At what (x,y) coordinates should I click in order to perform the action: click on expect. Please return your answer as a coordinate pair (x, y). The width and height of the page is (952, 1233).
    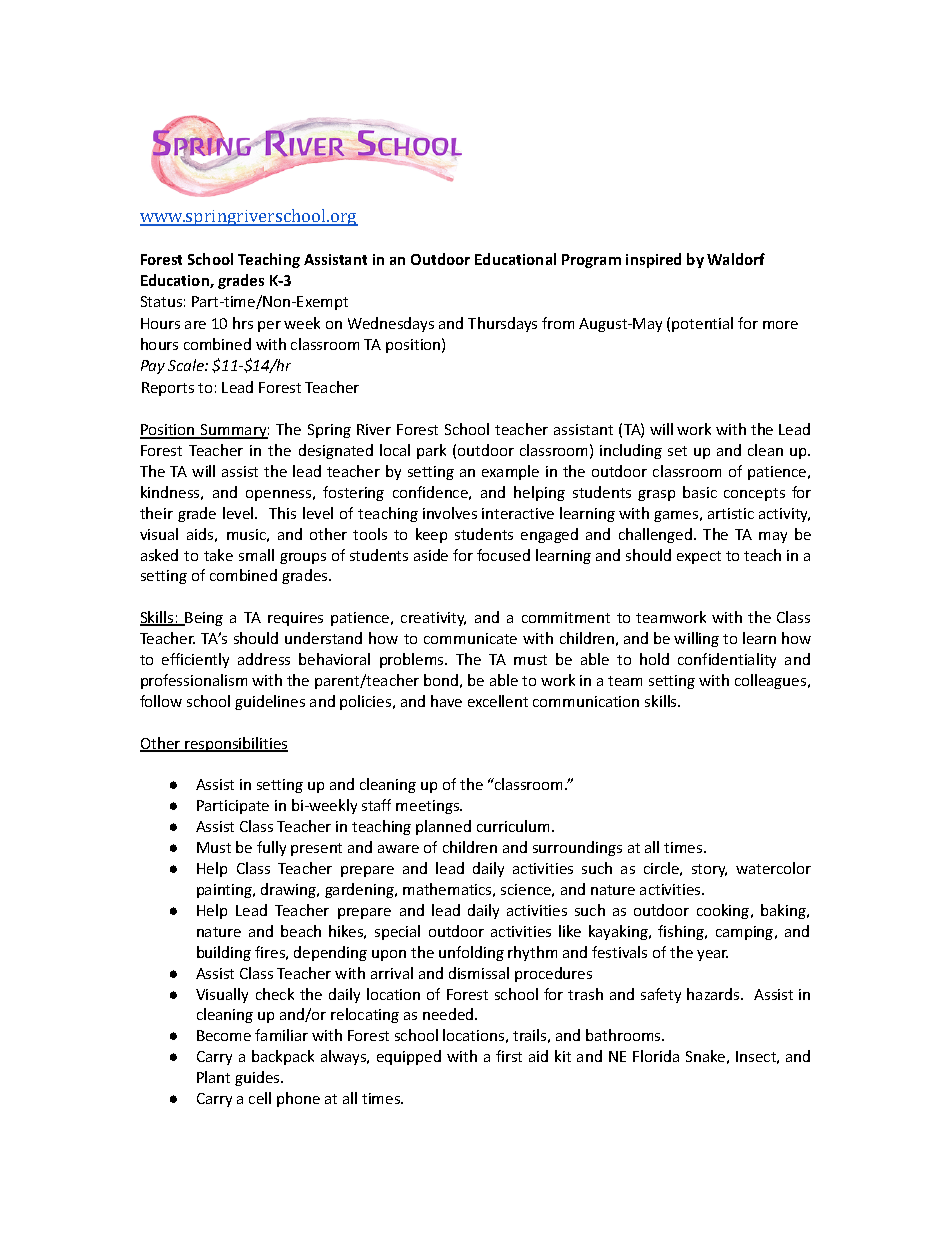
    Looking at the image, I should click on (699, 557).
